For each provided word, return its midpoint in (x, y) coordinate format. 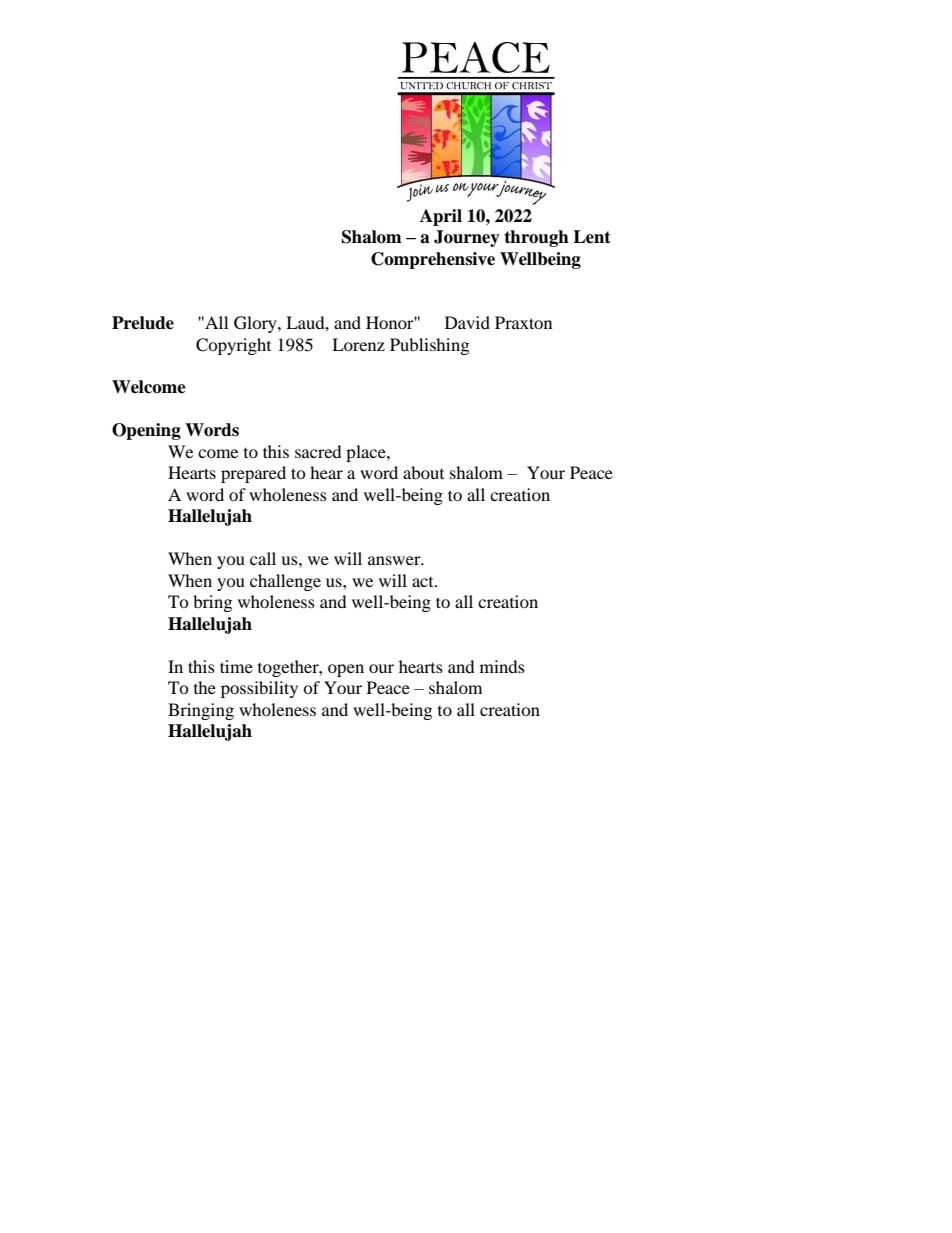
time (236, 666)
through (536, 238)
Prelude (143, 323)
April (441, 217)
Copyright (233, 346)
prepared (253, 474)
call (263, 558)
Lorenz (358, 344)
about (423, 472)
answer (395, 560)
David (467, 322)
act (424, 582)
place (367, 453)
